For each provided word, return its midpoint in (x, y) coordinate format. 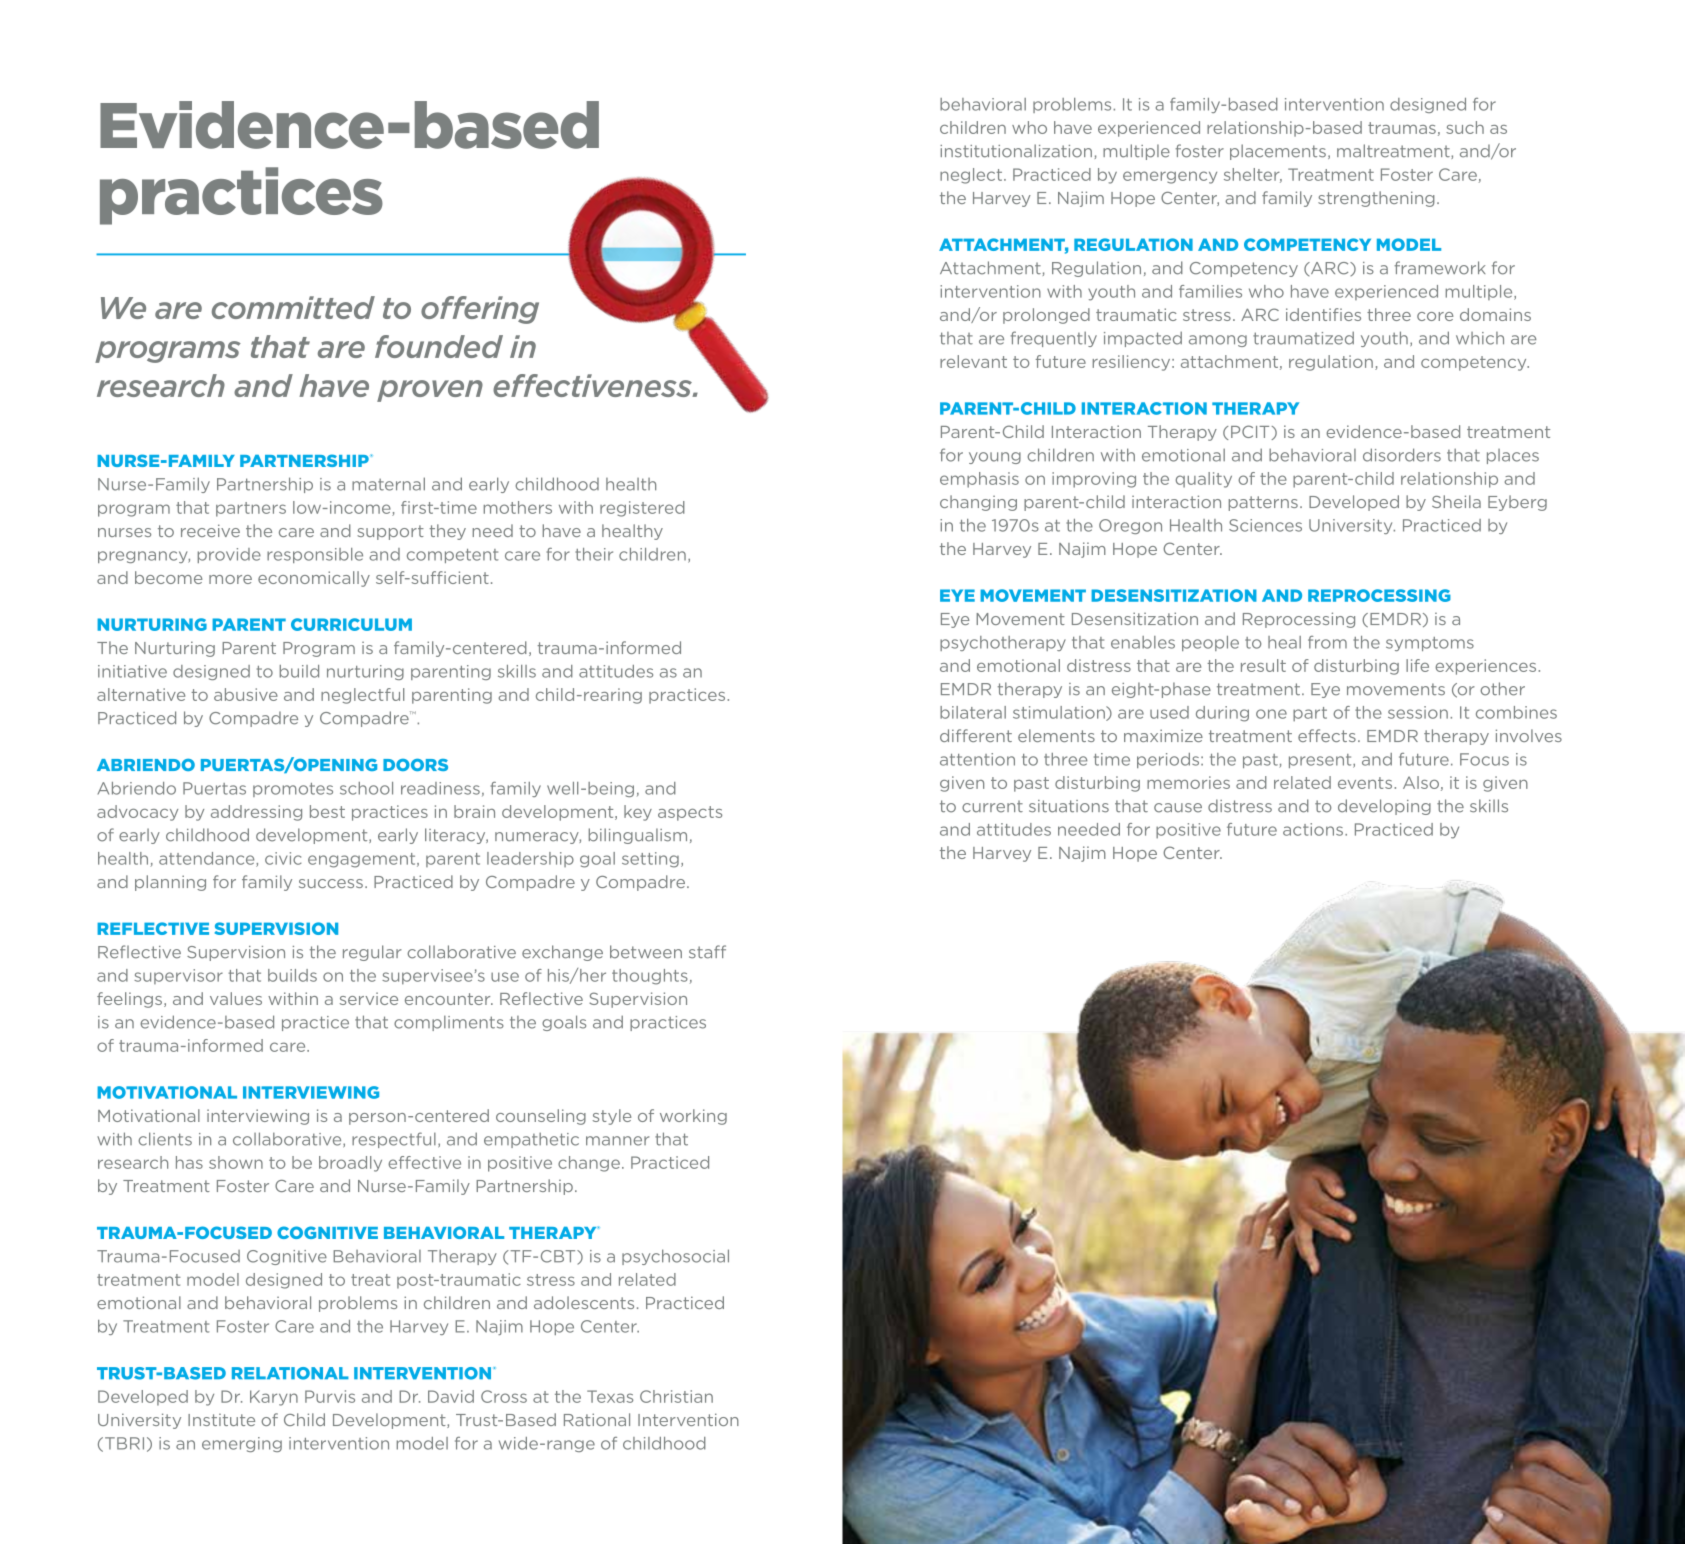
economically (314, 579)
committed (293, 307)
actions (1313, 829)
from (1327, 642)
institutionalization (1016, 151)
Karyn (274, 1398)
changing (978, 503)
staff (707, 952)
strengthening (1376, 199)
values (236, 998)
